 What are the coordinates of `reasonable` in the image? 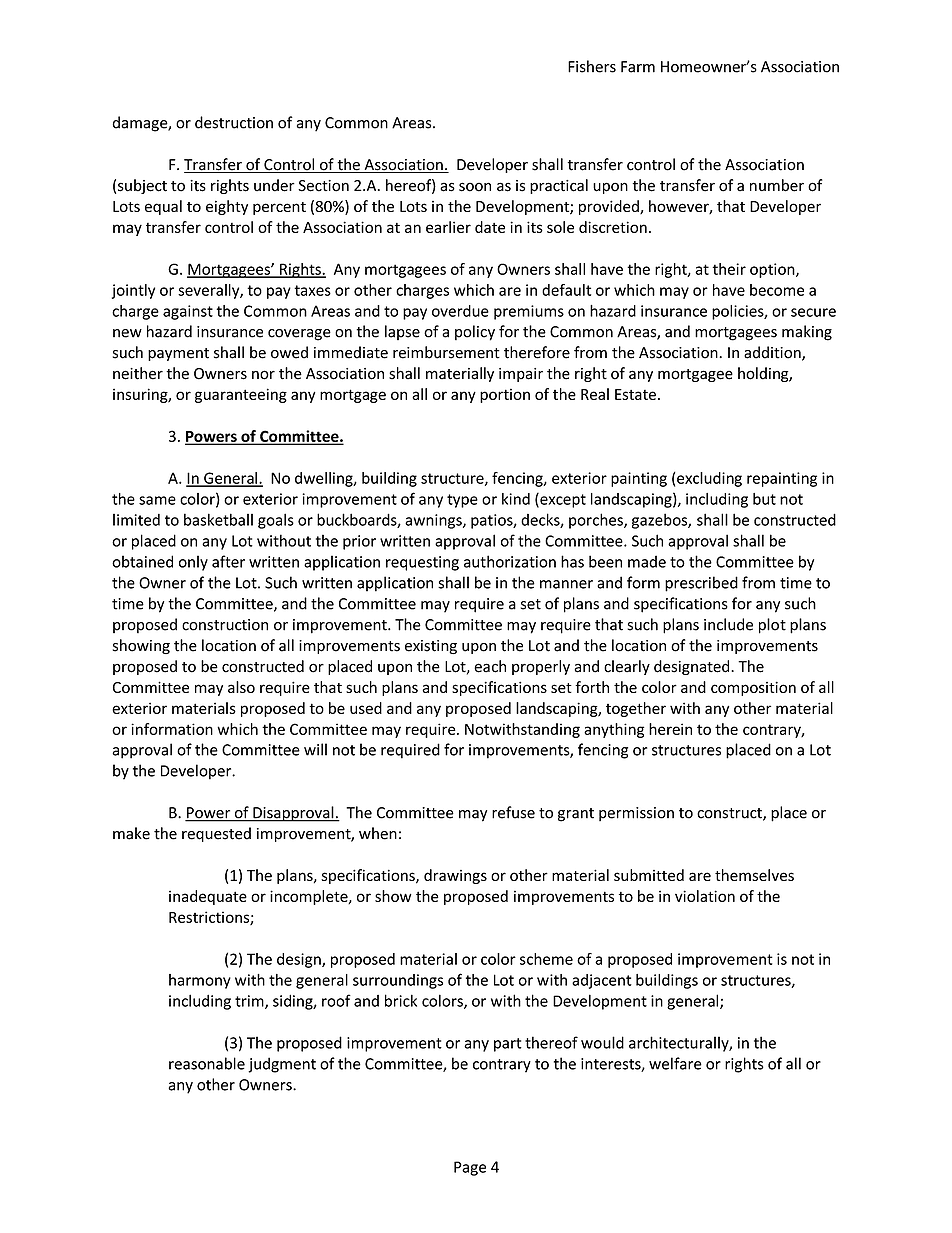 It's located at (207, 1063).
